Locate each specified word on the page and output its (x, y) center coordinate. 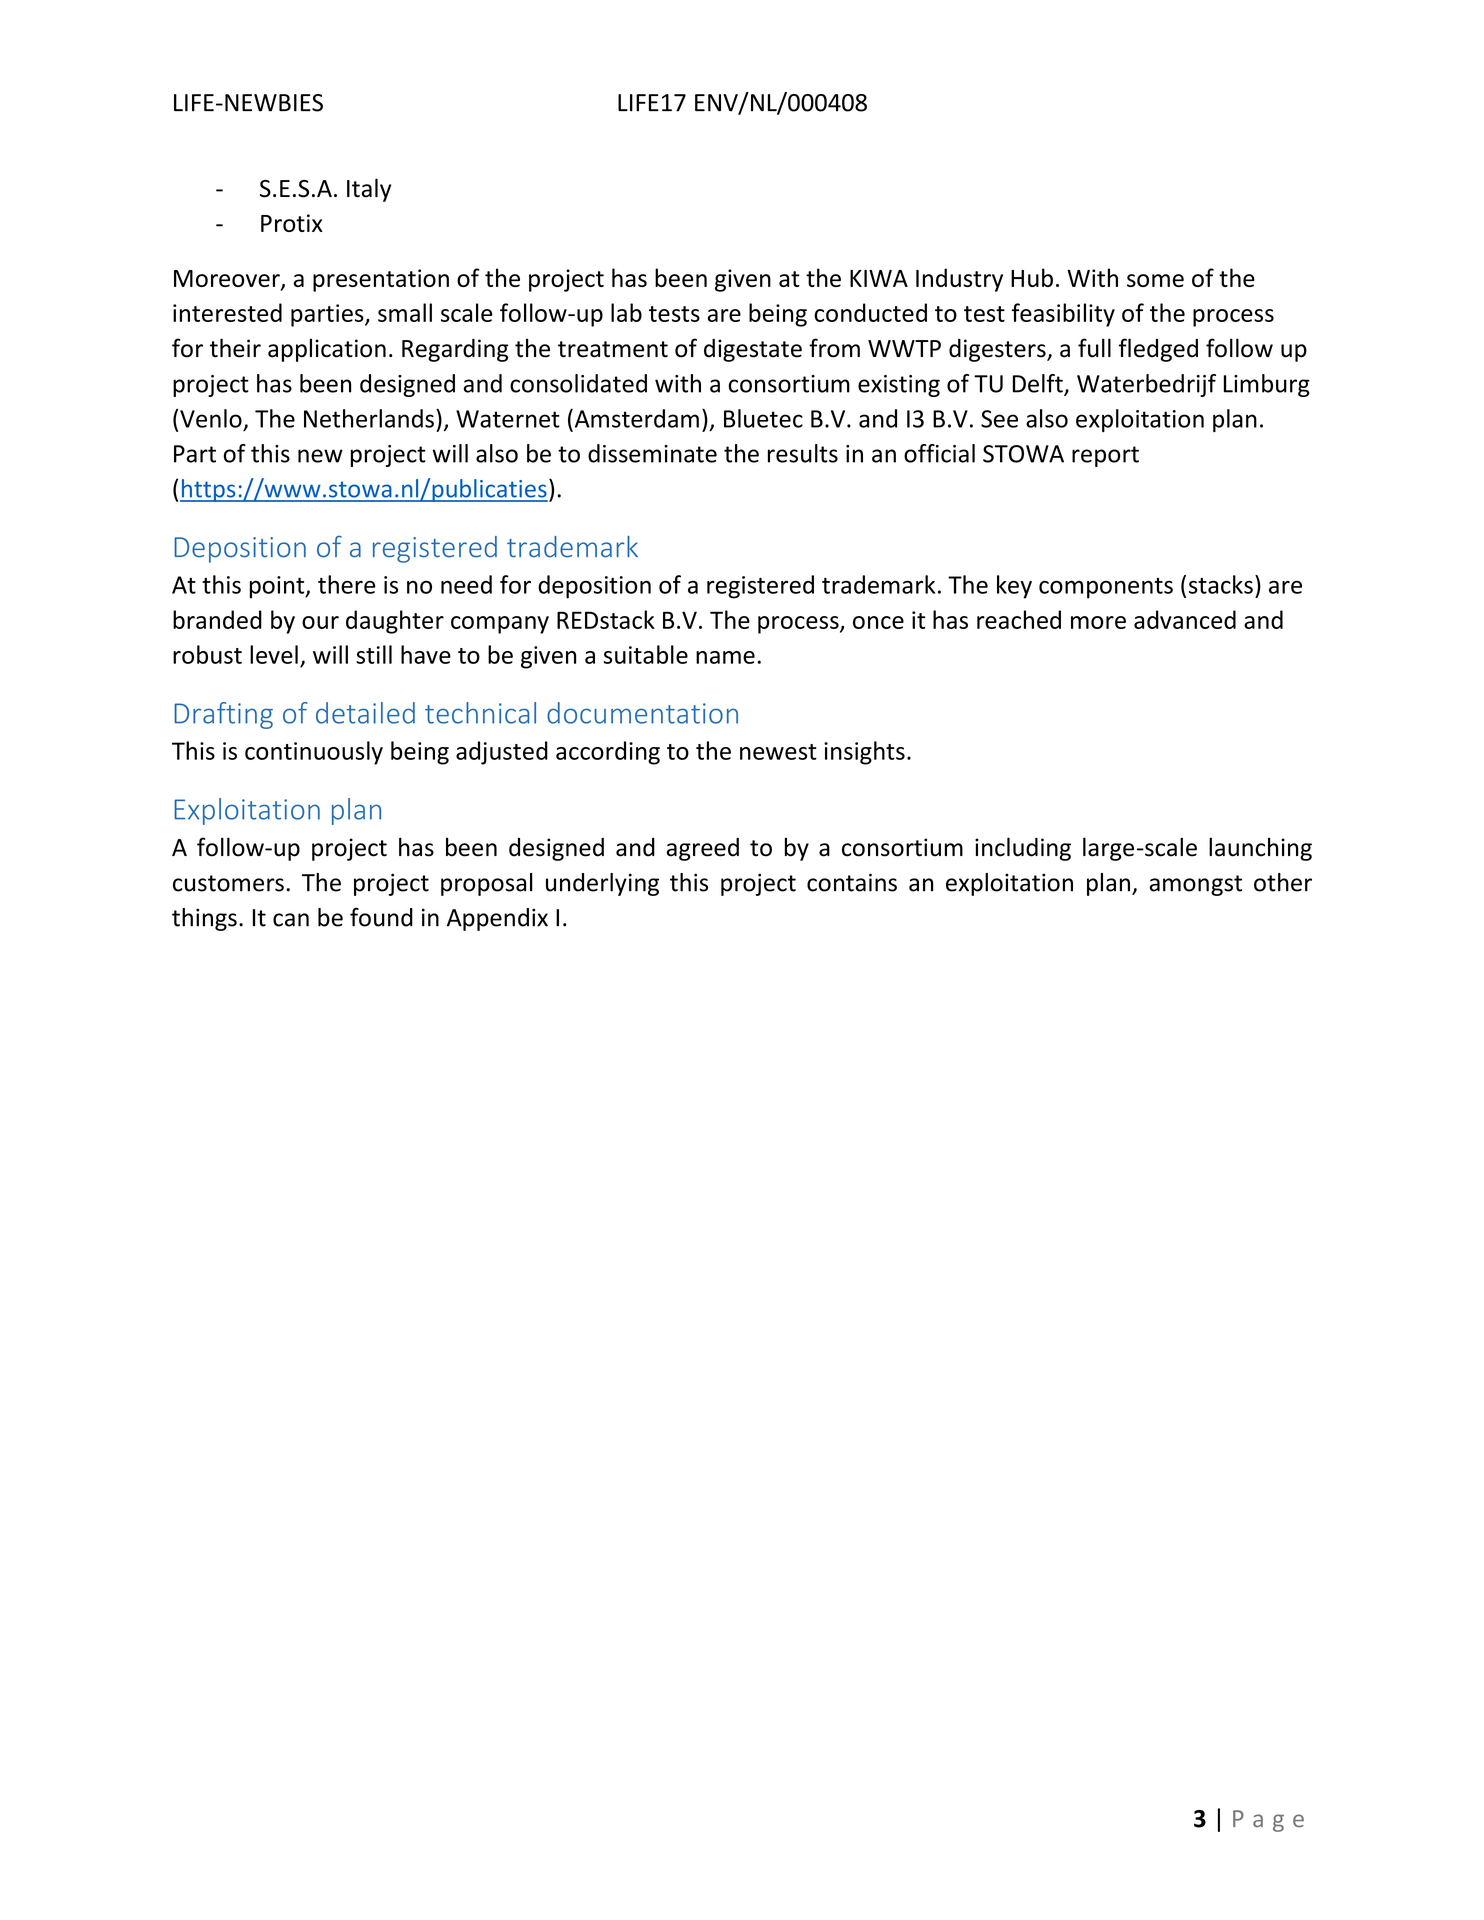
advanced (1185, 619)
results (803, 453)
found (381, 917)
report (1105, 456)
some (1155, 280)
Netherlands (369, 418)
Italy (369, 190)
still (374, 654)
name (725, 657)
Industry (959, 280)
